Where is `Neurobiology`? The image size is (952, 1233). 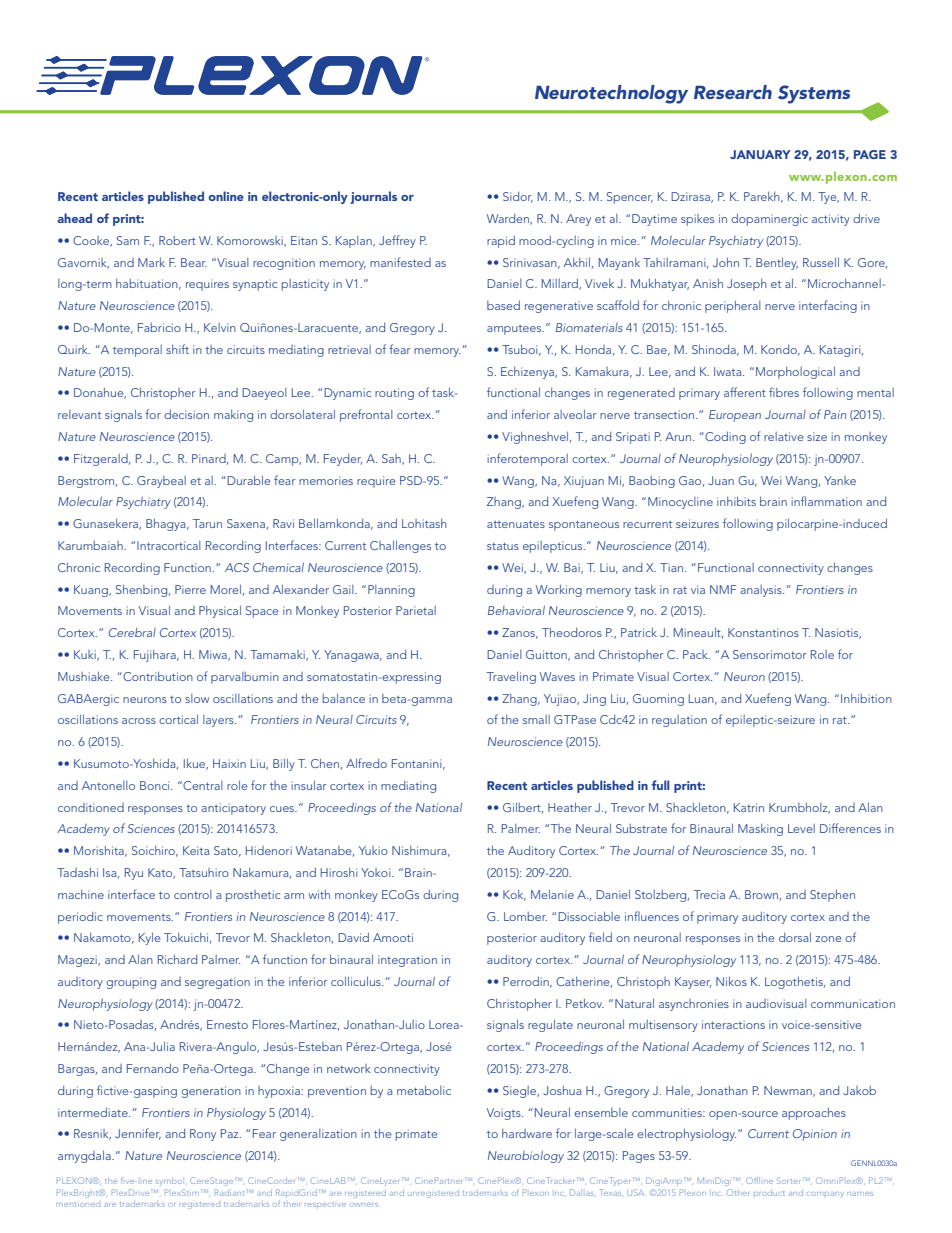
Neurobiology is located at coordinates (526, 1156).
